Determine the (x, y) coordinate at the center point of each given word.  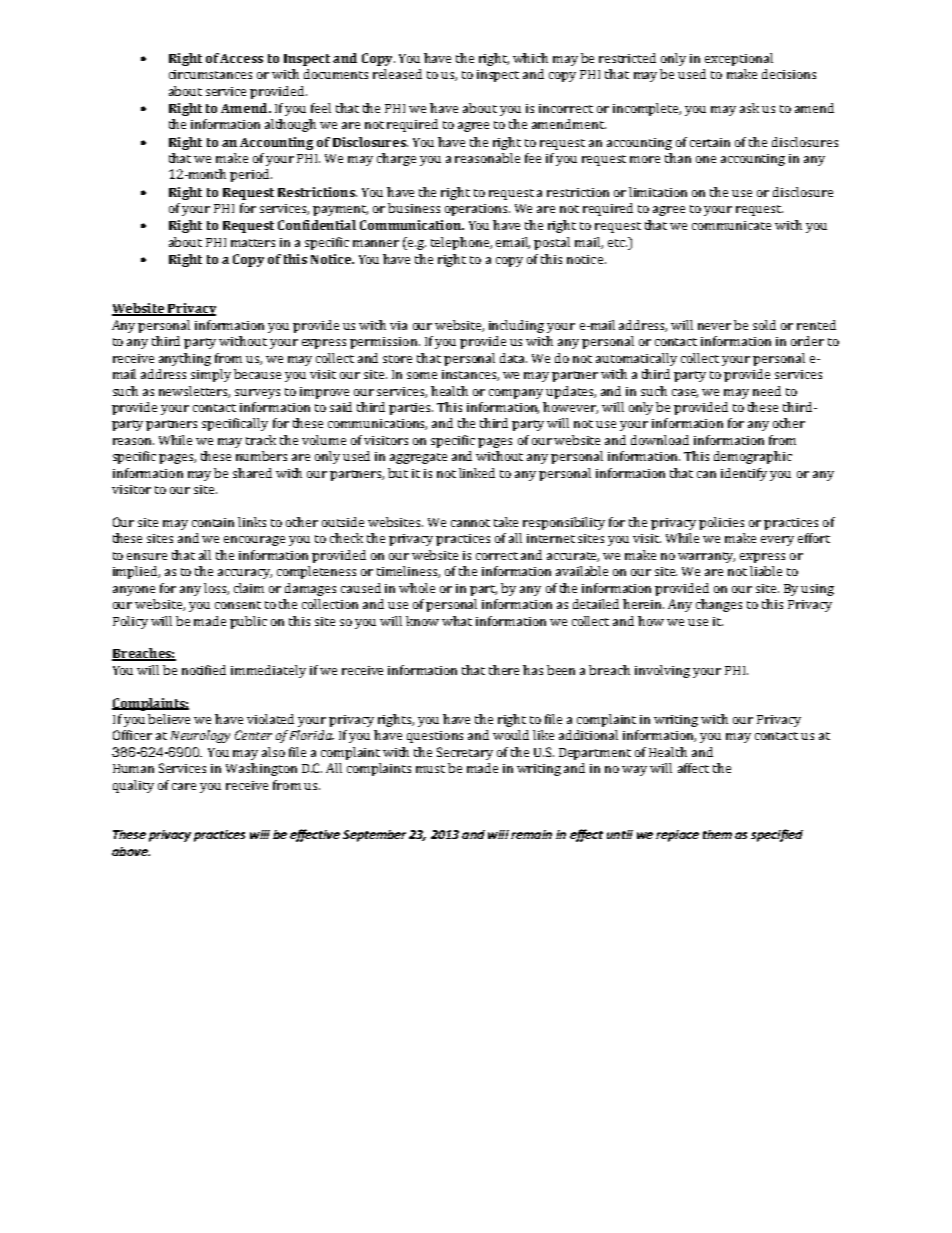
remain (531, 834)
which (530, 58)
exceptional (739, 59)
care (184, 786)
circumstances (210, 74)
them (717, 834)
